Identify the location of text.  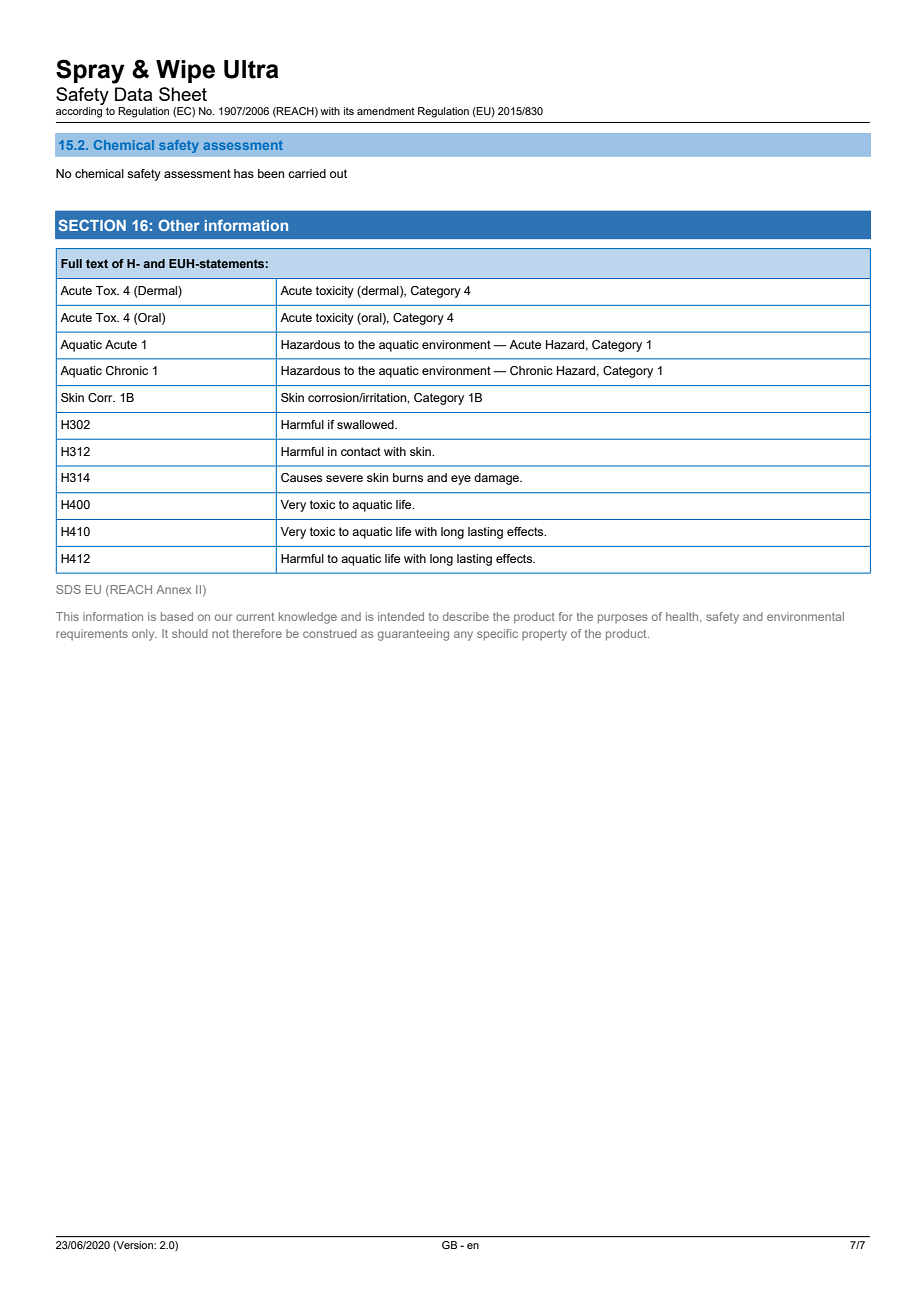
(97, 263).
